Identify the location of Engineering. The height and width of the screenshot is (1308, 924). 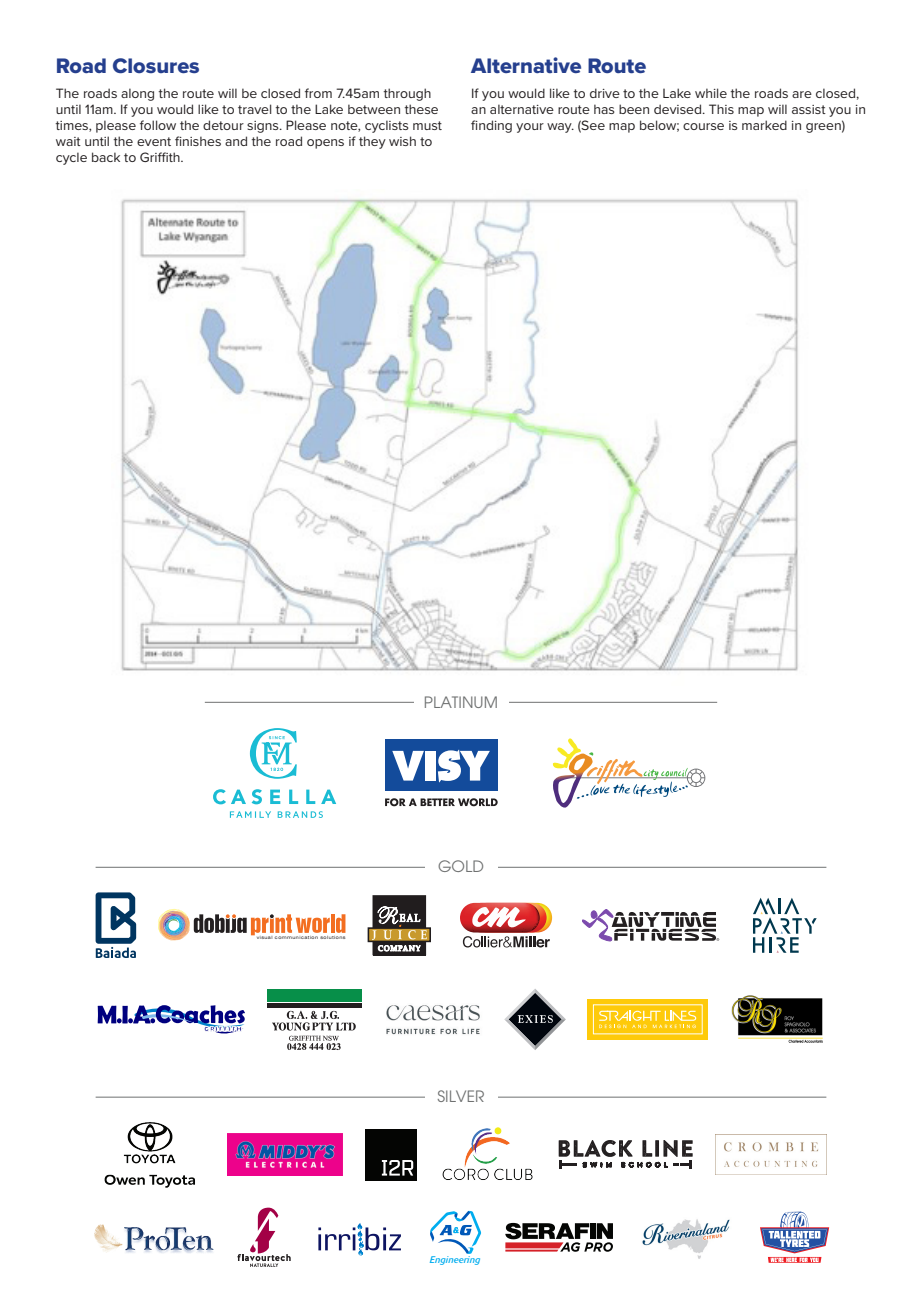
(455, 1259).
